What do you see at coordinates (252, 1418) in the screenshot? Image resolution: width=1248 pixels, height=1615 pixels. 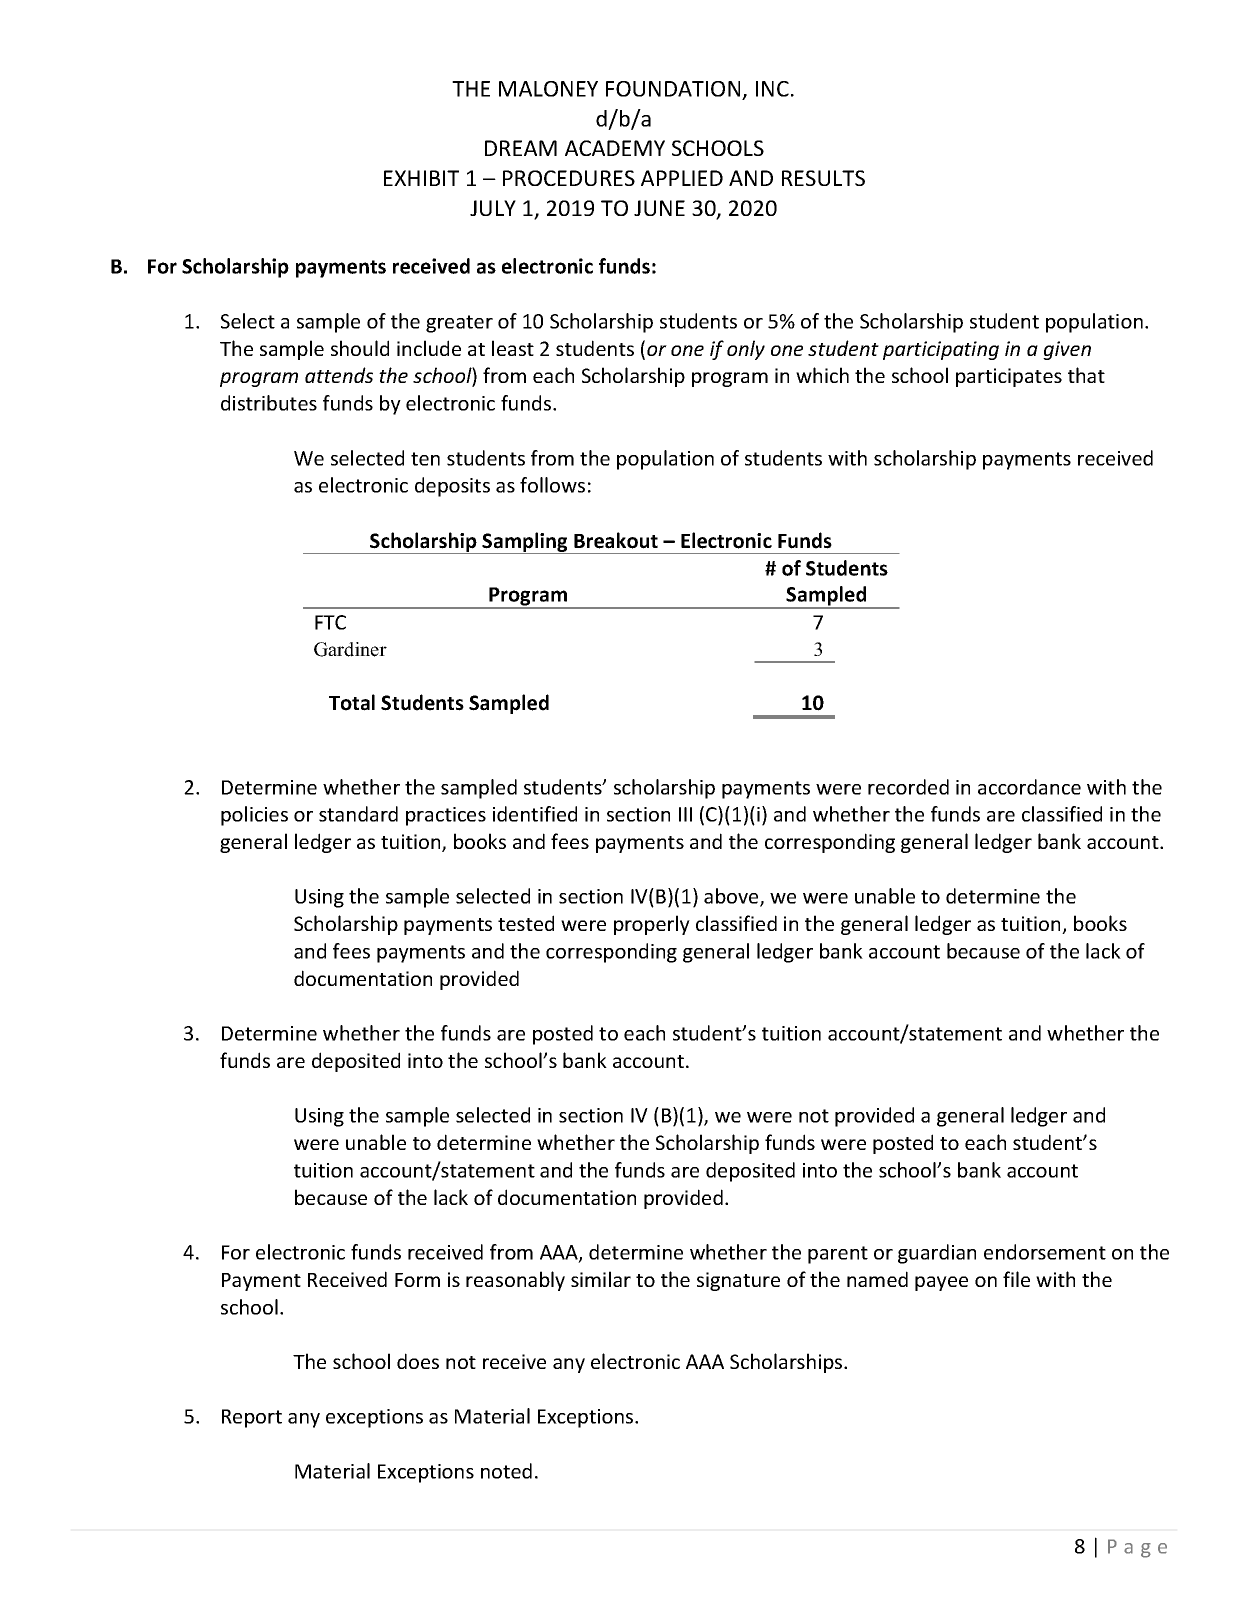 I see `Report` at bounding box center [252, 1418].
